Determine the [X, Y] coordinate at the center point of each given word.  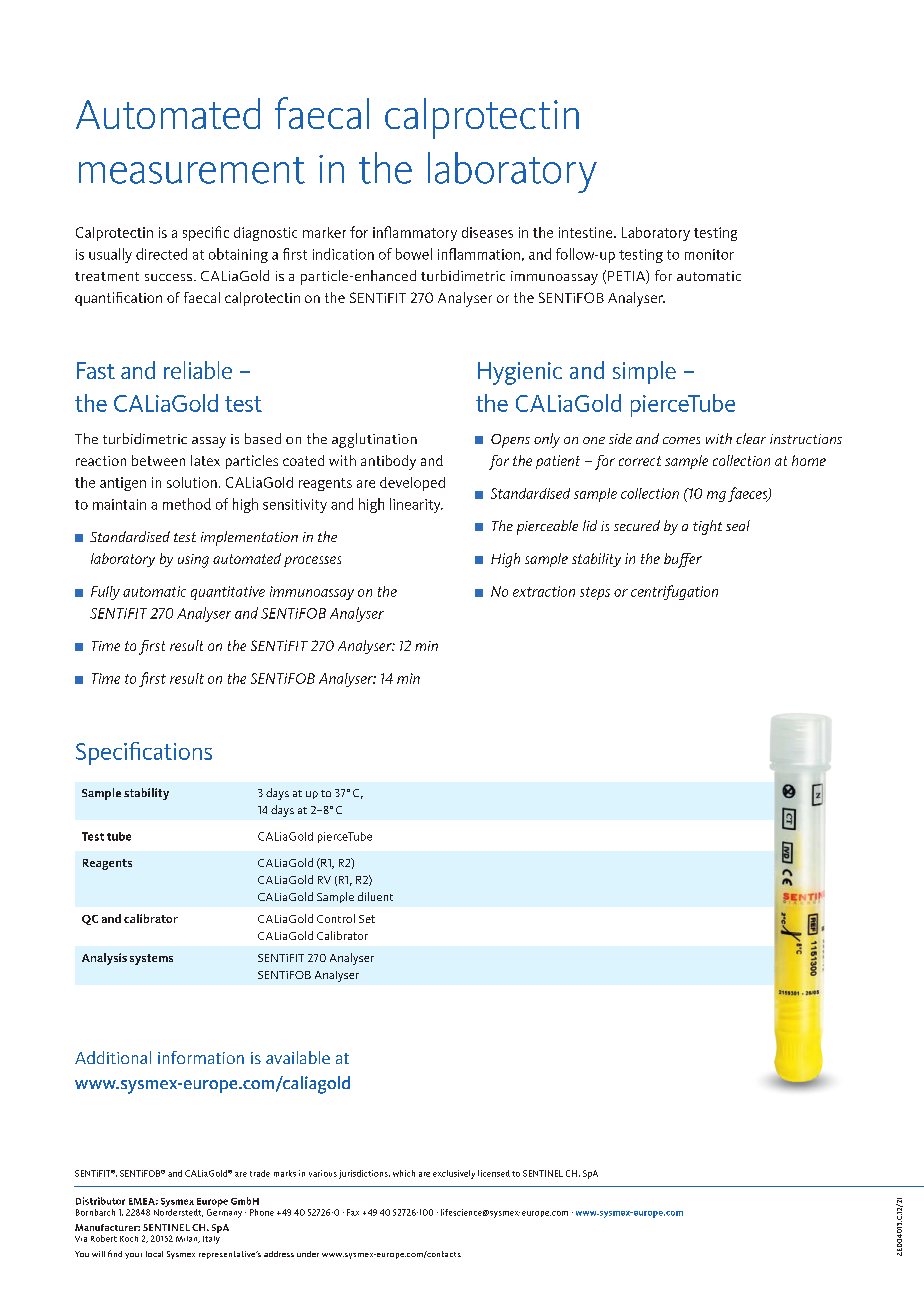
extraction [544, 591]
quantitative [228, 593]
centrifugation [674, 592]
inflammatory [415, 233]
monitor [709, 254]
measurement [192, 170]
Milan [188, 1239]
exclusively [454, 1174]
